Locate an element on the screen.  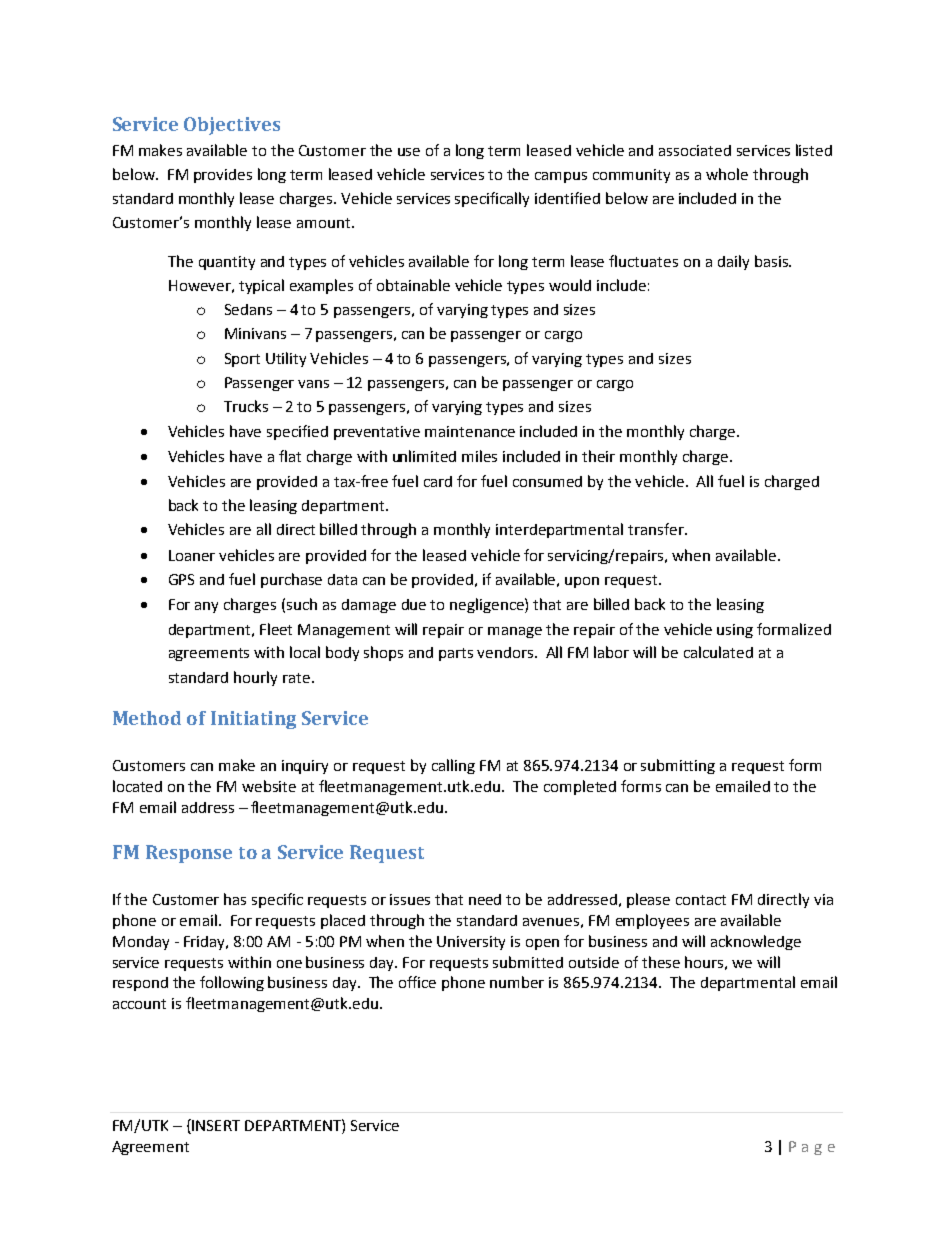
calling is located at coordinates (453, 766).
